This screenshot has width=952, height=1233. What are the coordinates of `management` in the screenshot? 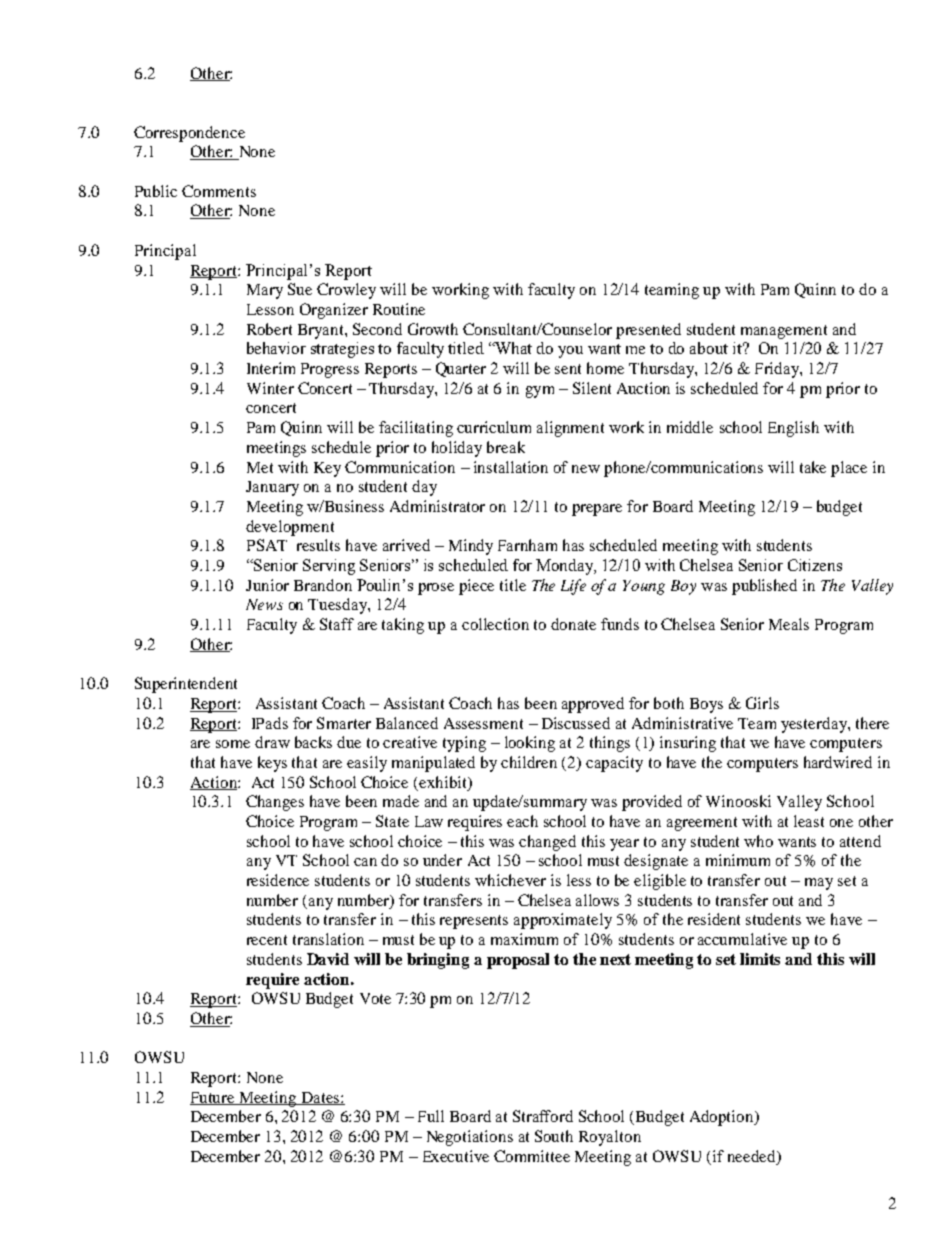 It's located at (784, 332).
